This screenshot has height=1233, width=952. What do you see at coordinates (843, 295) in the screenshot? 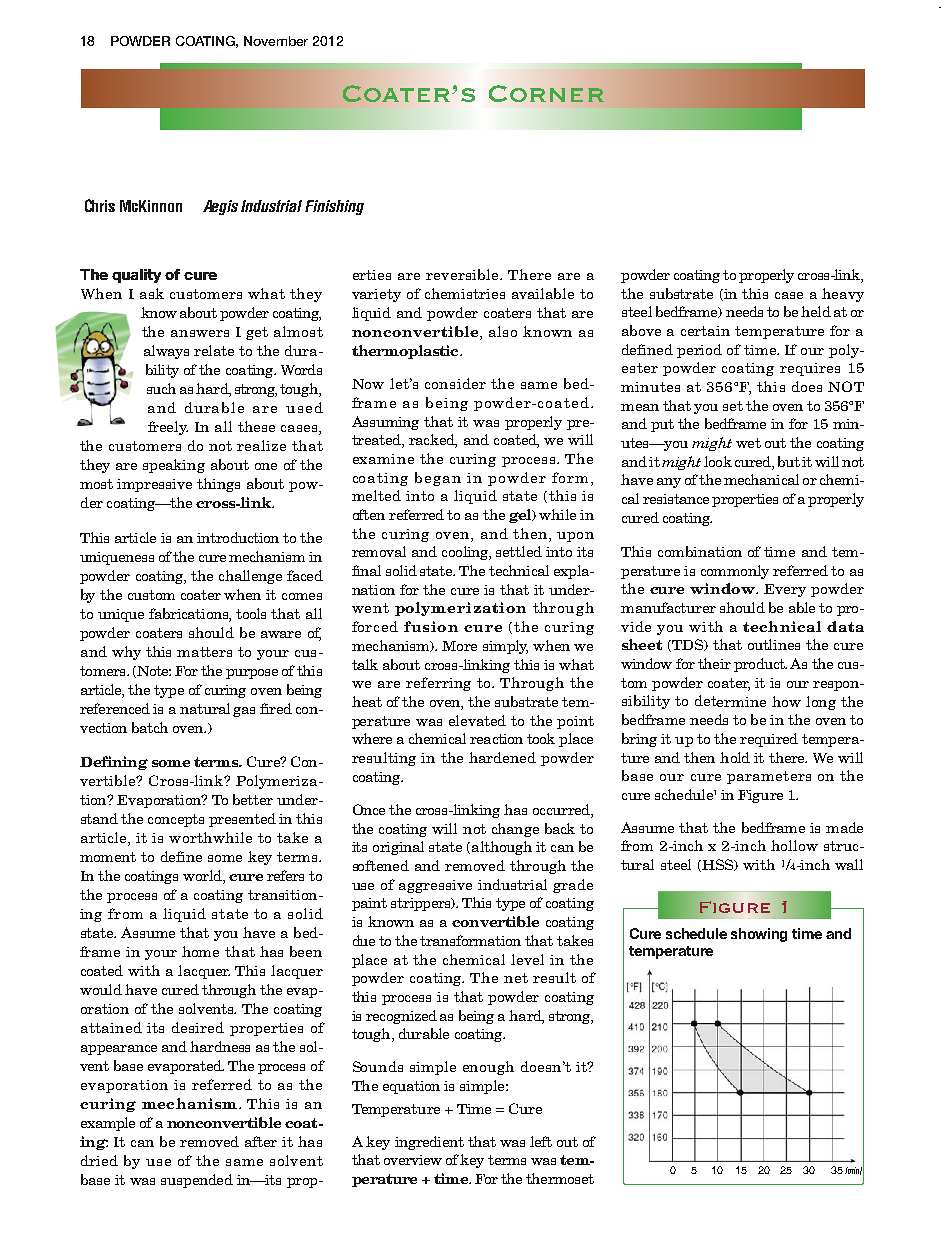
I see `heavy` at bounding box center [843, 295].
